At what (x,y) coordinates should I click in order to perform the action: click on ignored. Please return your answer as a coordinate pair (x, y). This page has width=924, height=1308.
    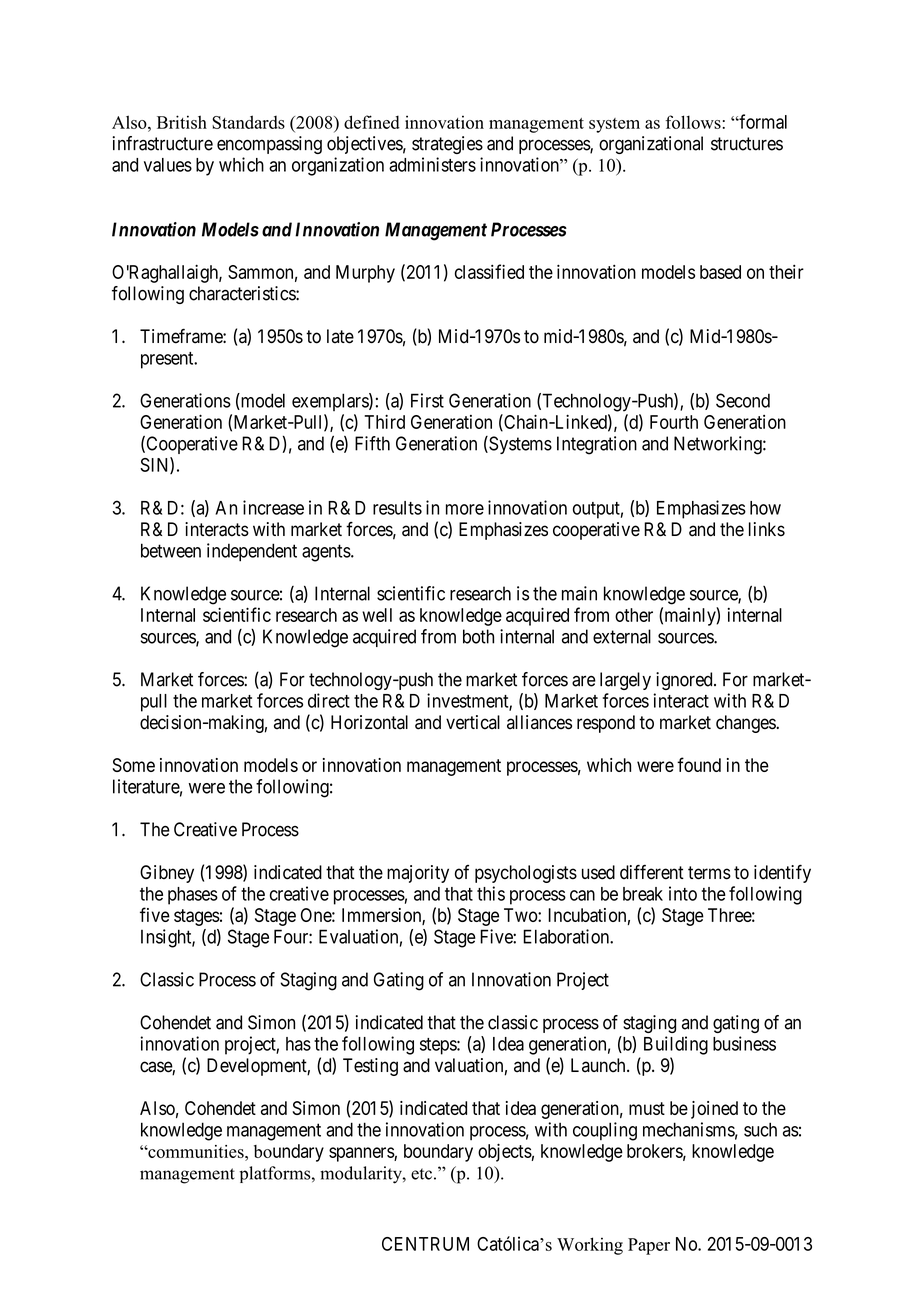
    Looking at the image, I should click on (685, 681).
